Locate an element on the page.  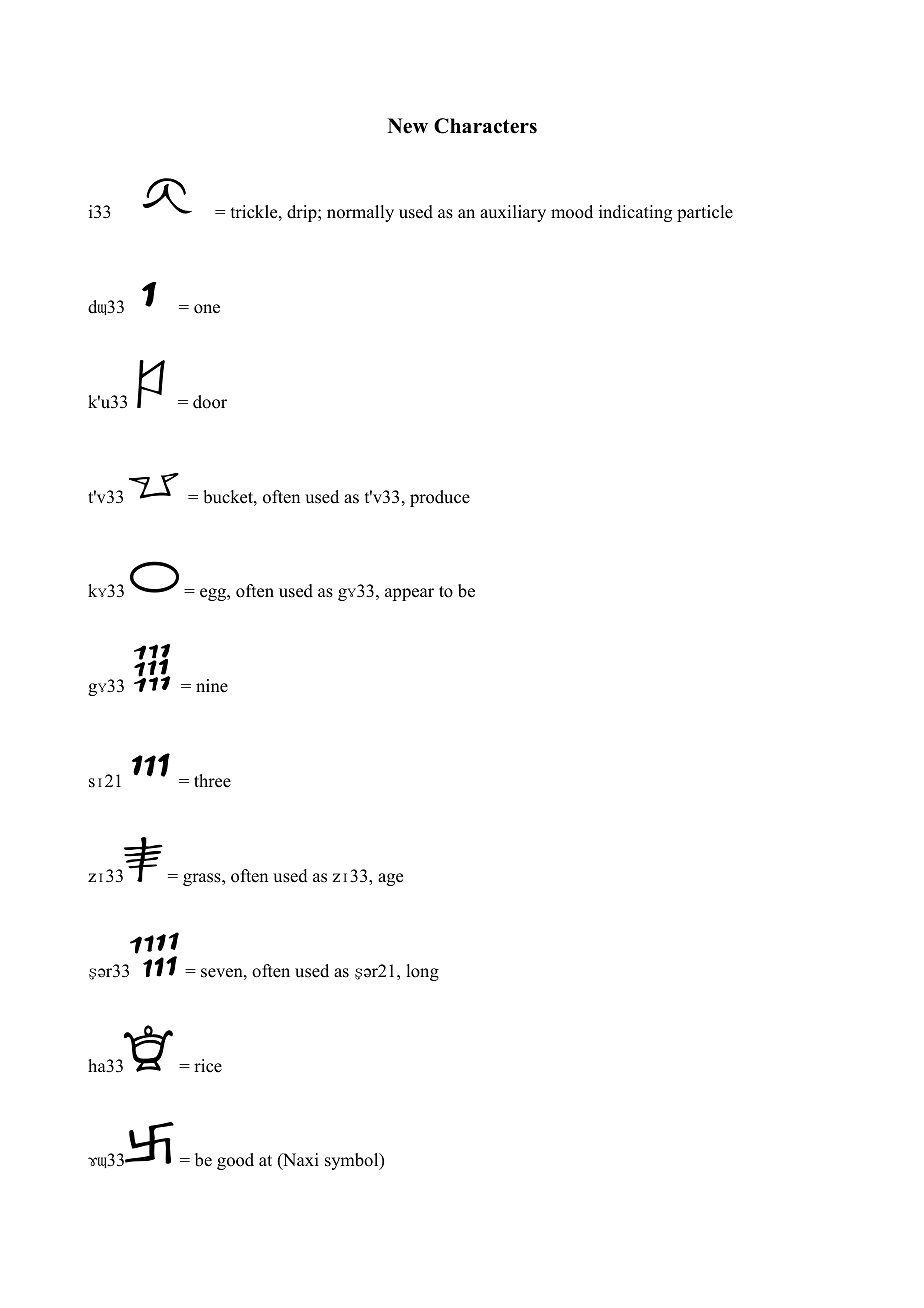
good is located at coordinates (235, 1161).
